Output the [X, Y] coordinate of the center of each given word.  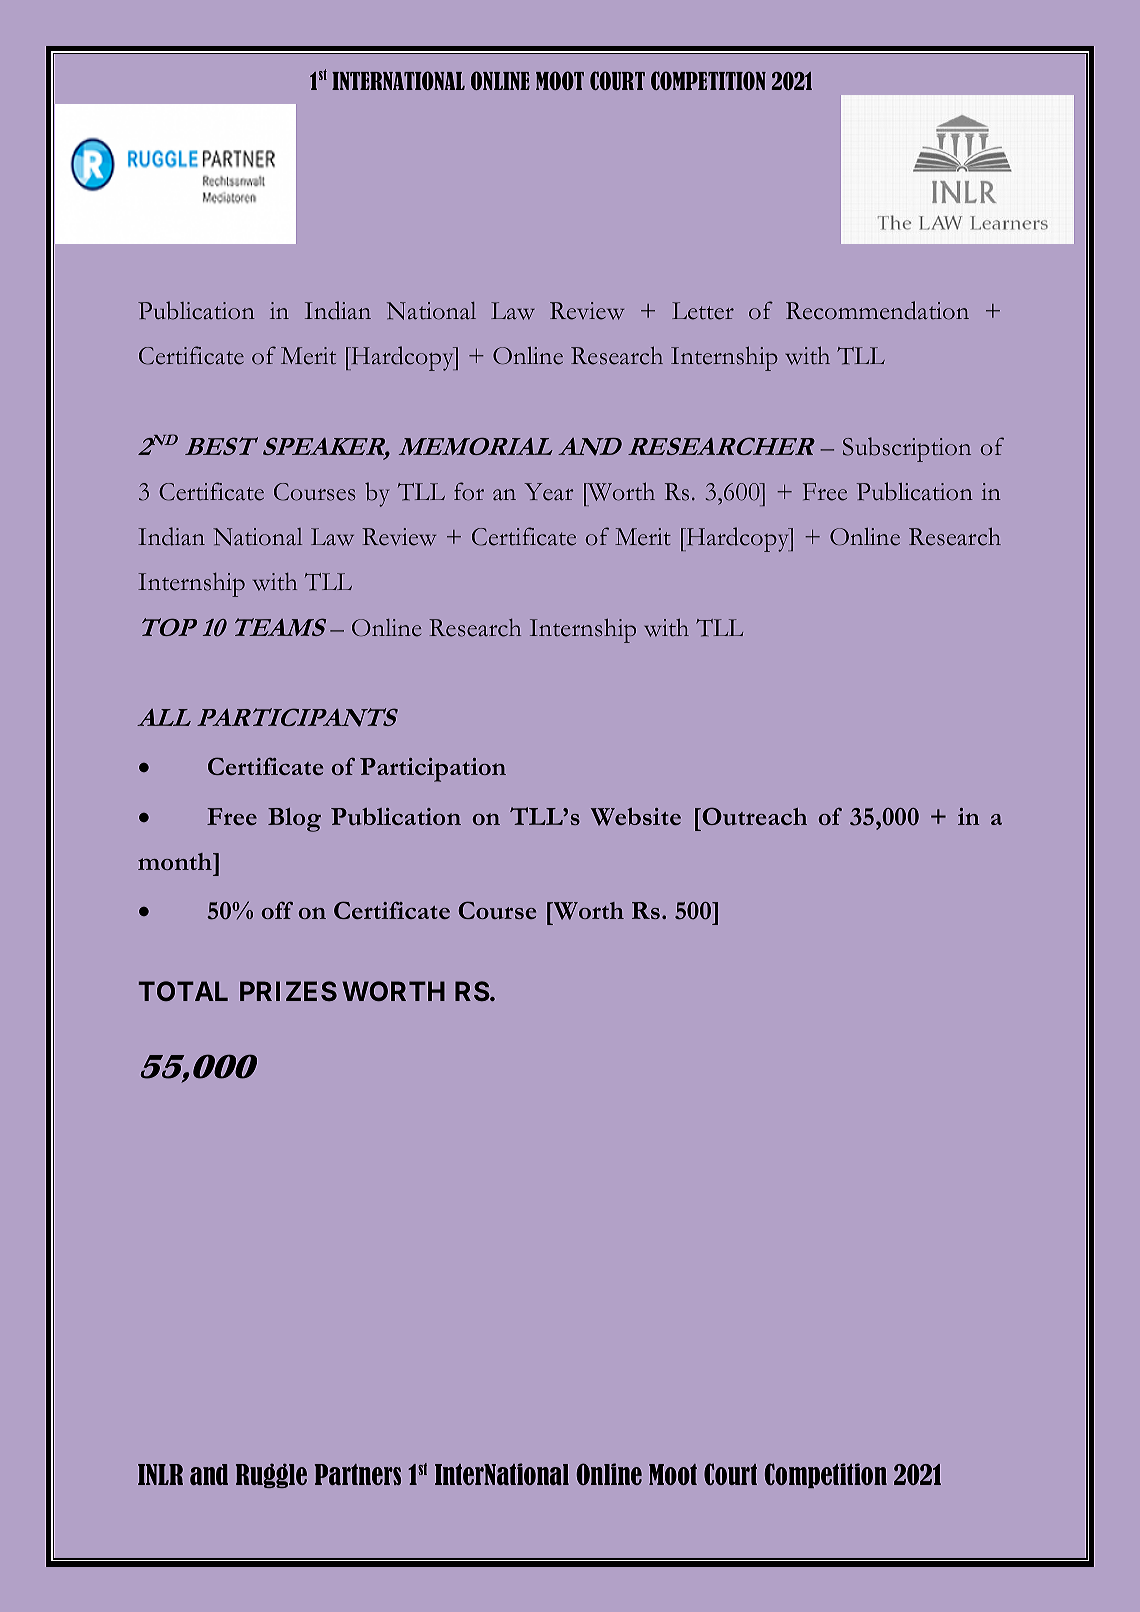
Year [549, 492]
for [469, 491]
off [277, 910]
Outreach [753, 816]
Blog [294, 820]
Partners [358, 1474]
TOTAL [183, 991]
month [176, 861]
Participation [433, 770]
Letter [703, 311]
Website [636, 817]
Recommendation [877, 310]
